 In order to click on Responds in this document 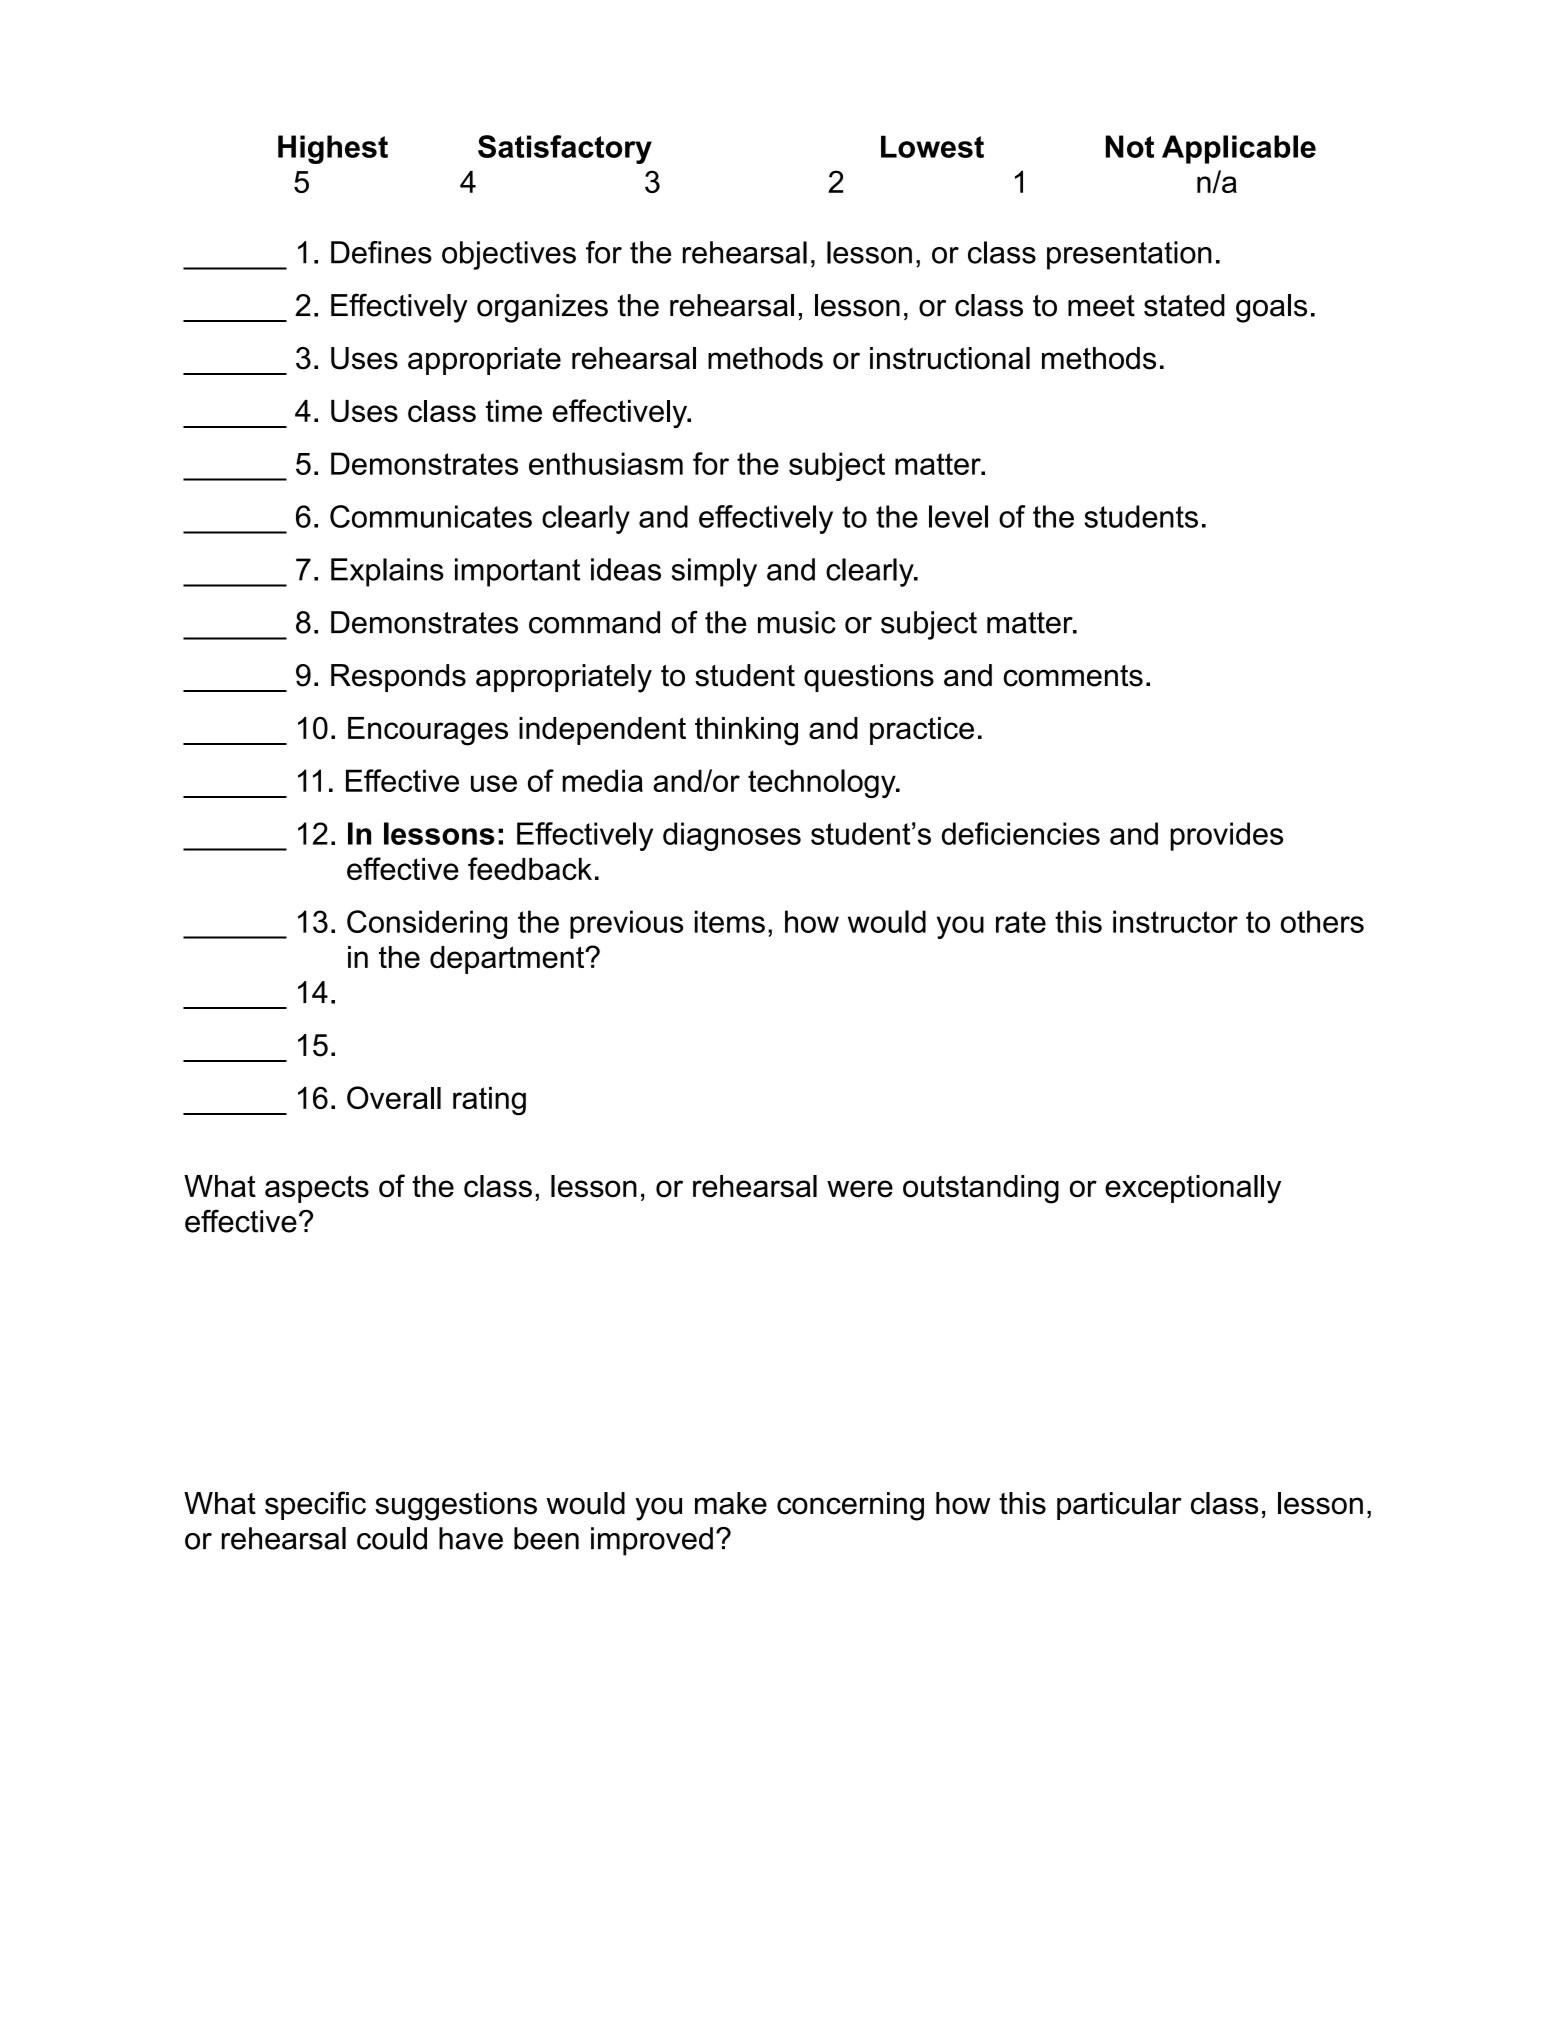, I will do `click(398, 678)`.
